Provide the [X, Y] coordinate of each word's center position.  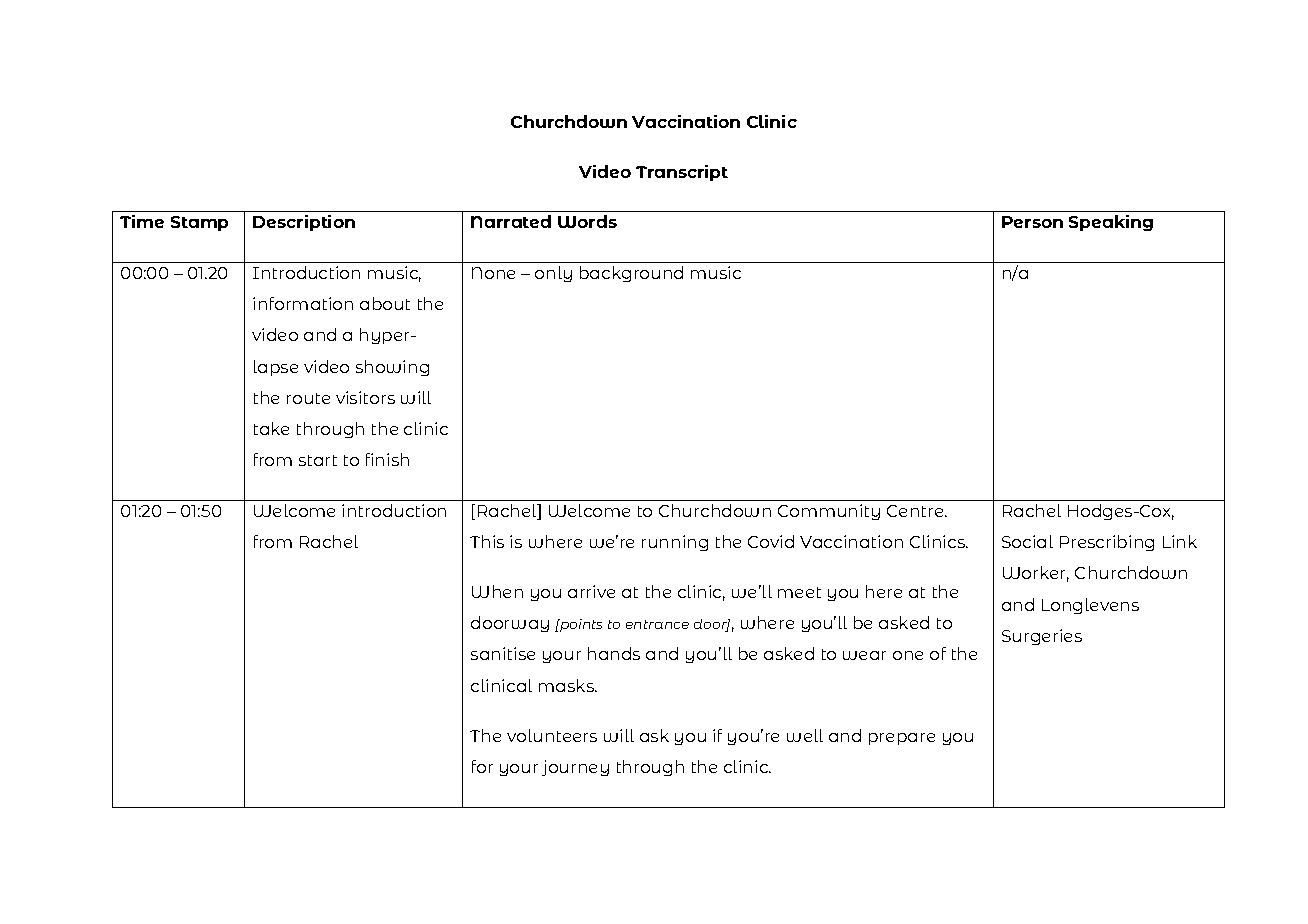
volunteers [552, 735]
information [303, 303]
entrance [657, 624]
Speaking [1111, 223]
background [631, 274]
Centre [916, 511]
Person [1032, 222]
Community [829, 512]
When [497, 591]
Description [304, 223]
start [318, 460]
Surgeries [1042, 637]
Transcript [682, 173]
